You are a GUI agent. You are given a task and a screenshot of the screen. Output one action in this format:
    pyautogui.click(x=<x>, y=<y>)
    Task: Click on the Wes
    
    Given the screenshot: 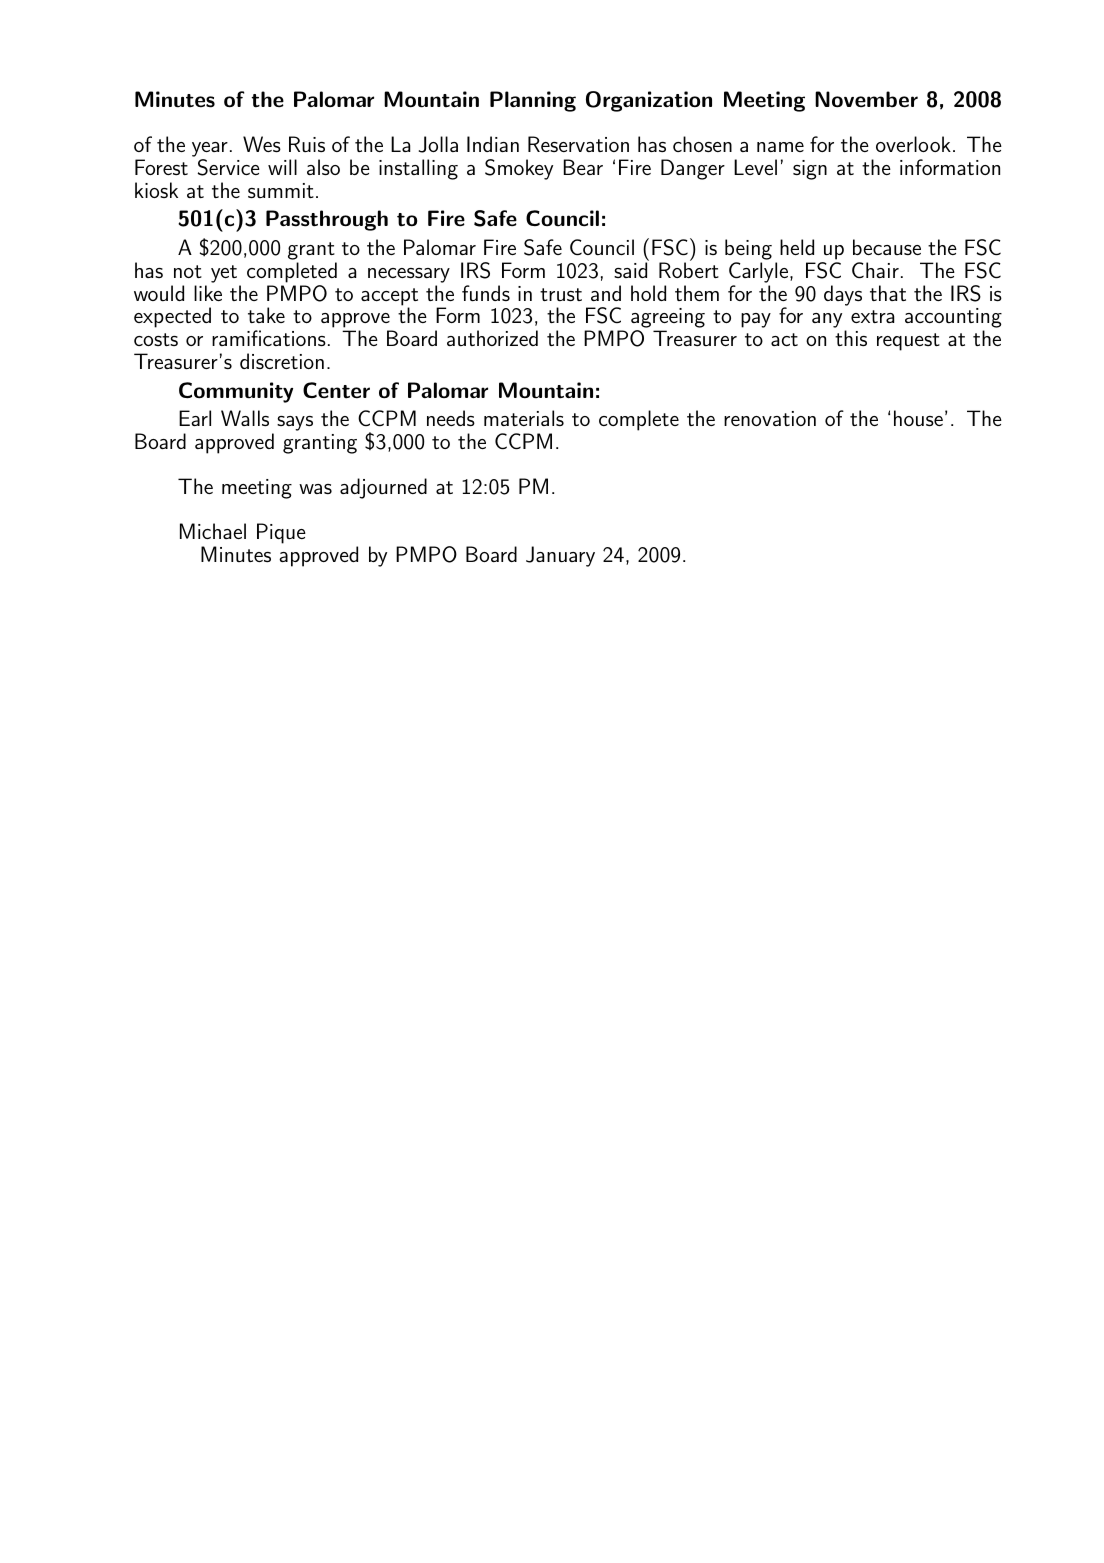 What is the action you would take?
    pyautogui.click(x=262, y=144)
